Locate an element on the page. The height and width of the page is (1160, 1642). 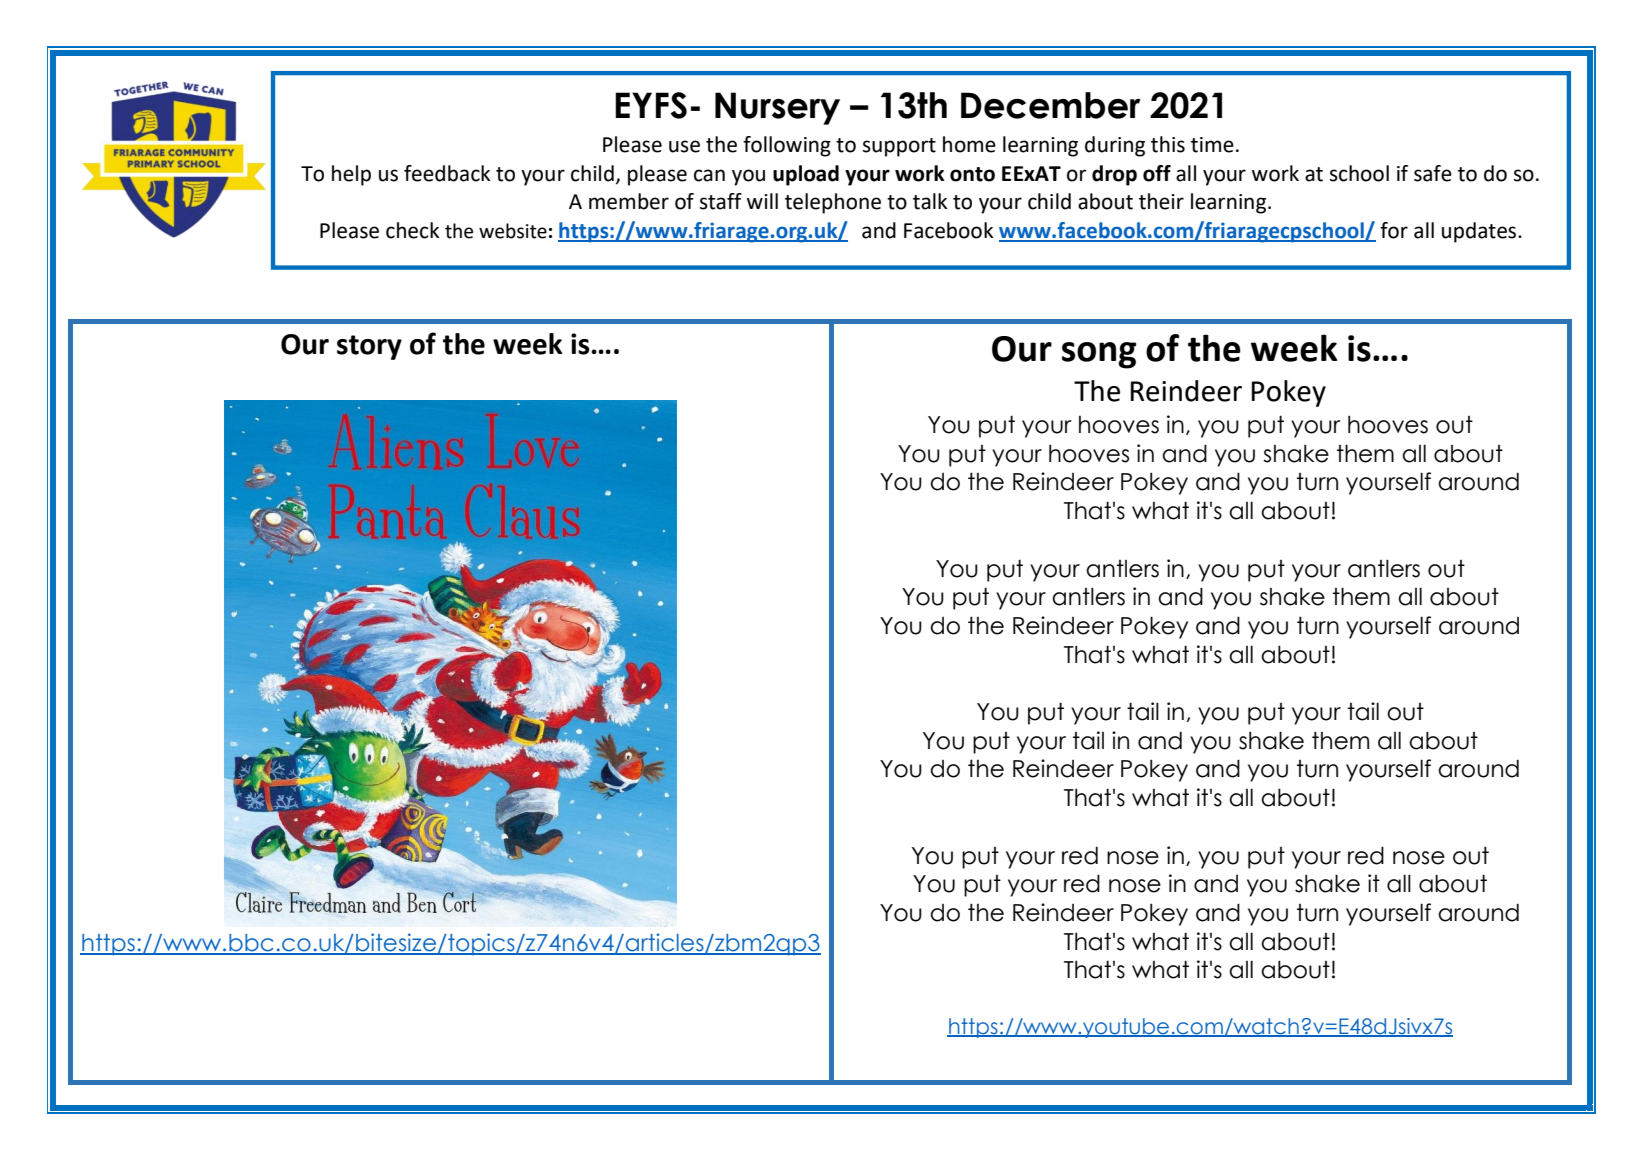
support is located at coordinates (899, 147).
